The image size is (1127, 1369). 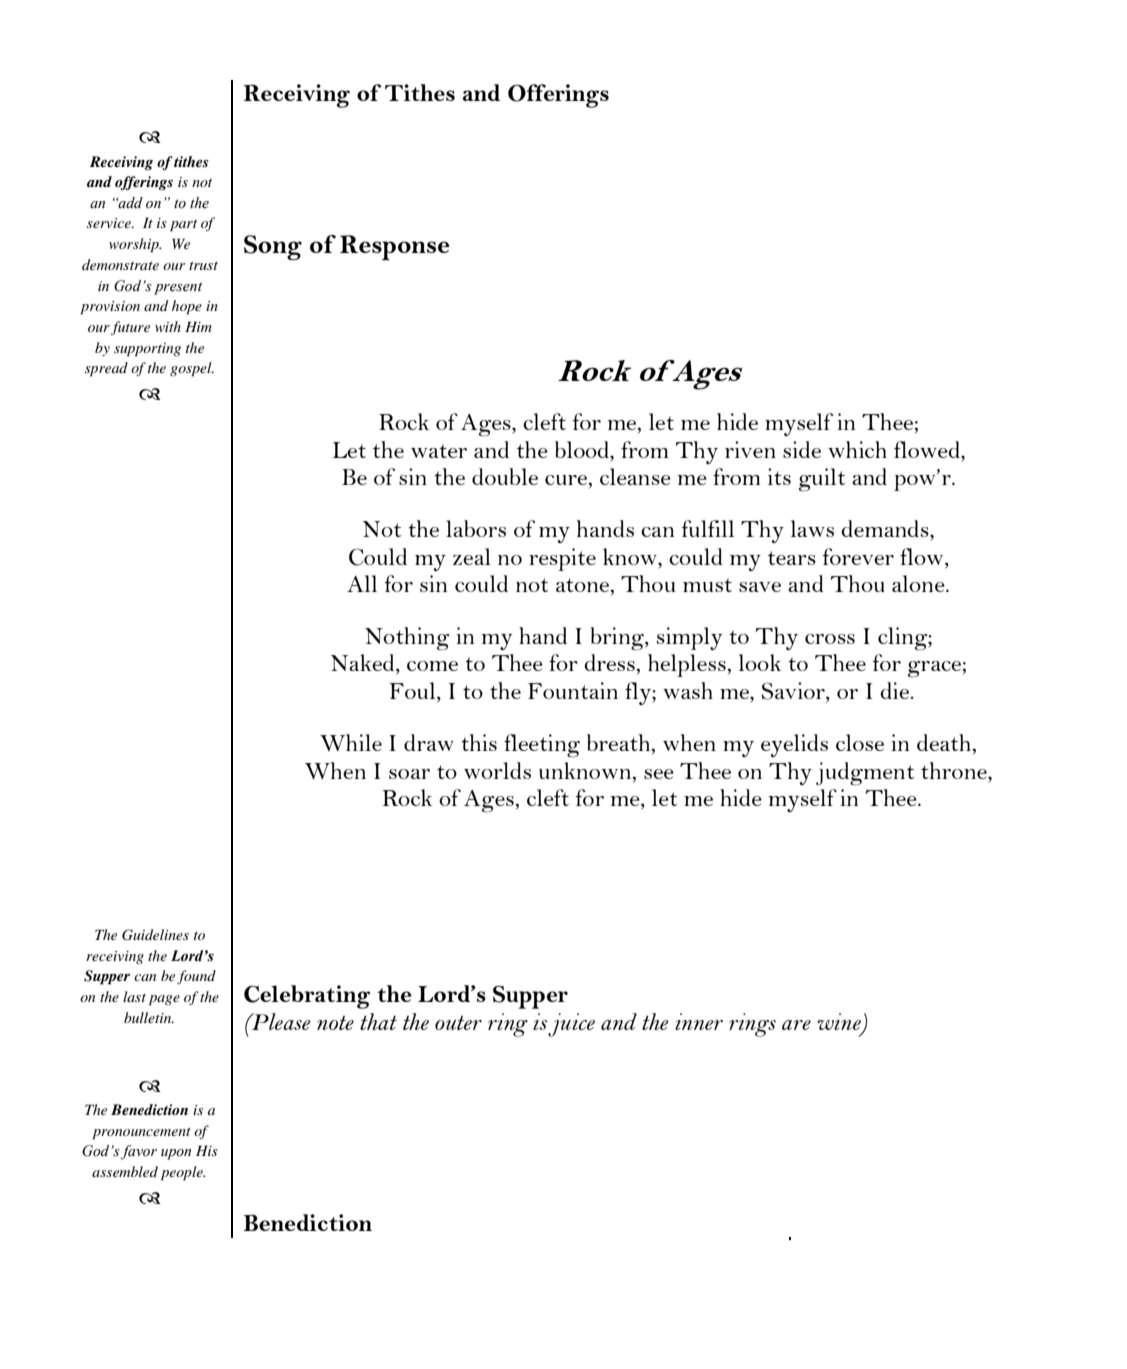 What do you see at coordinates (497, 770) in the screenshot?
I see `worlds` at bounding box center [497, 770].
